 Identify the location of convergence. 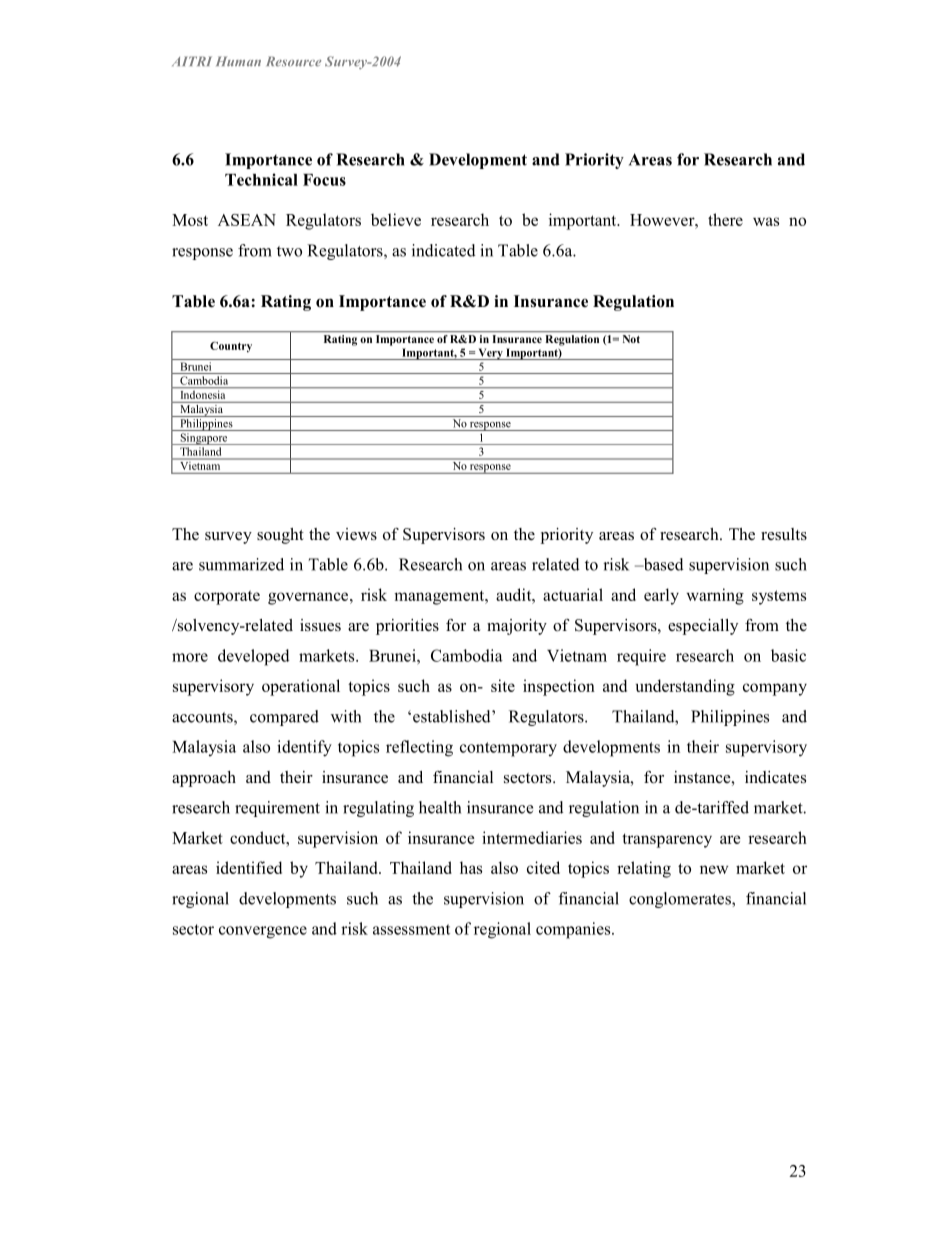
(263, 932).
